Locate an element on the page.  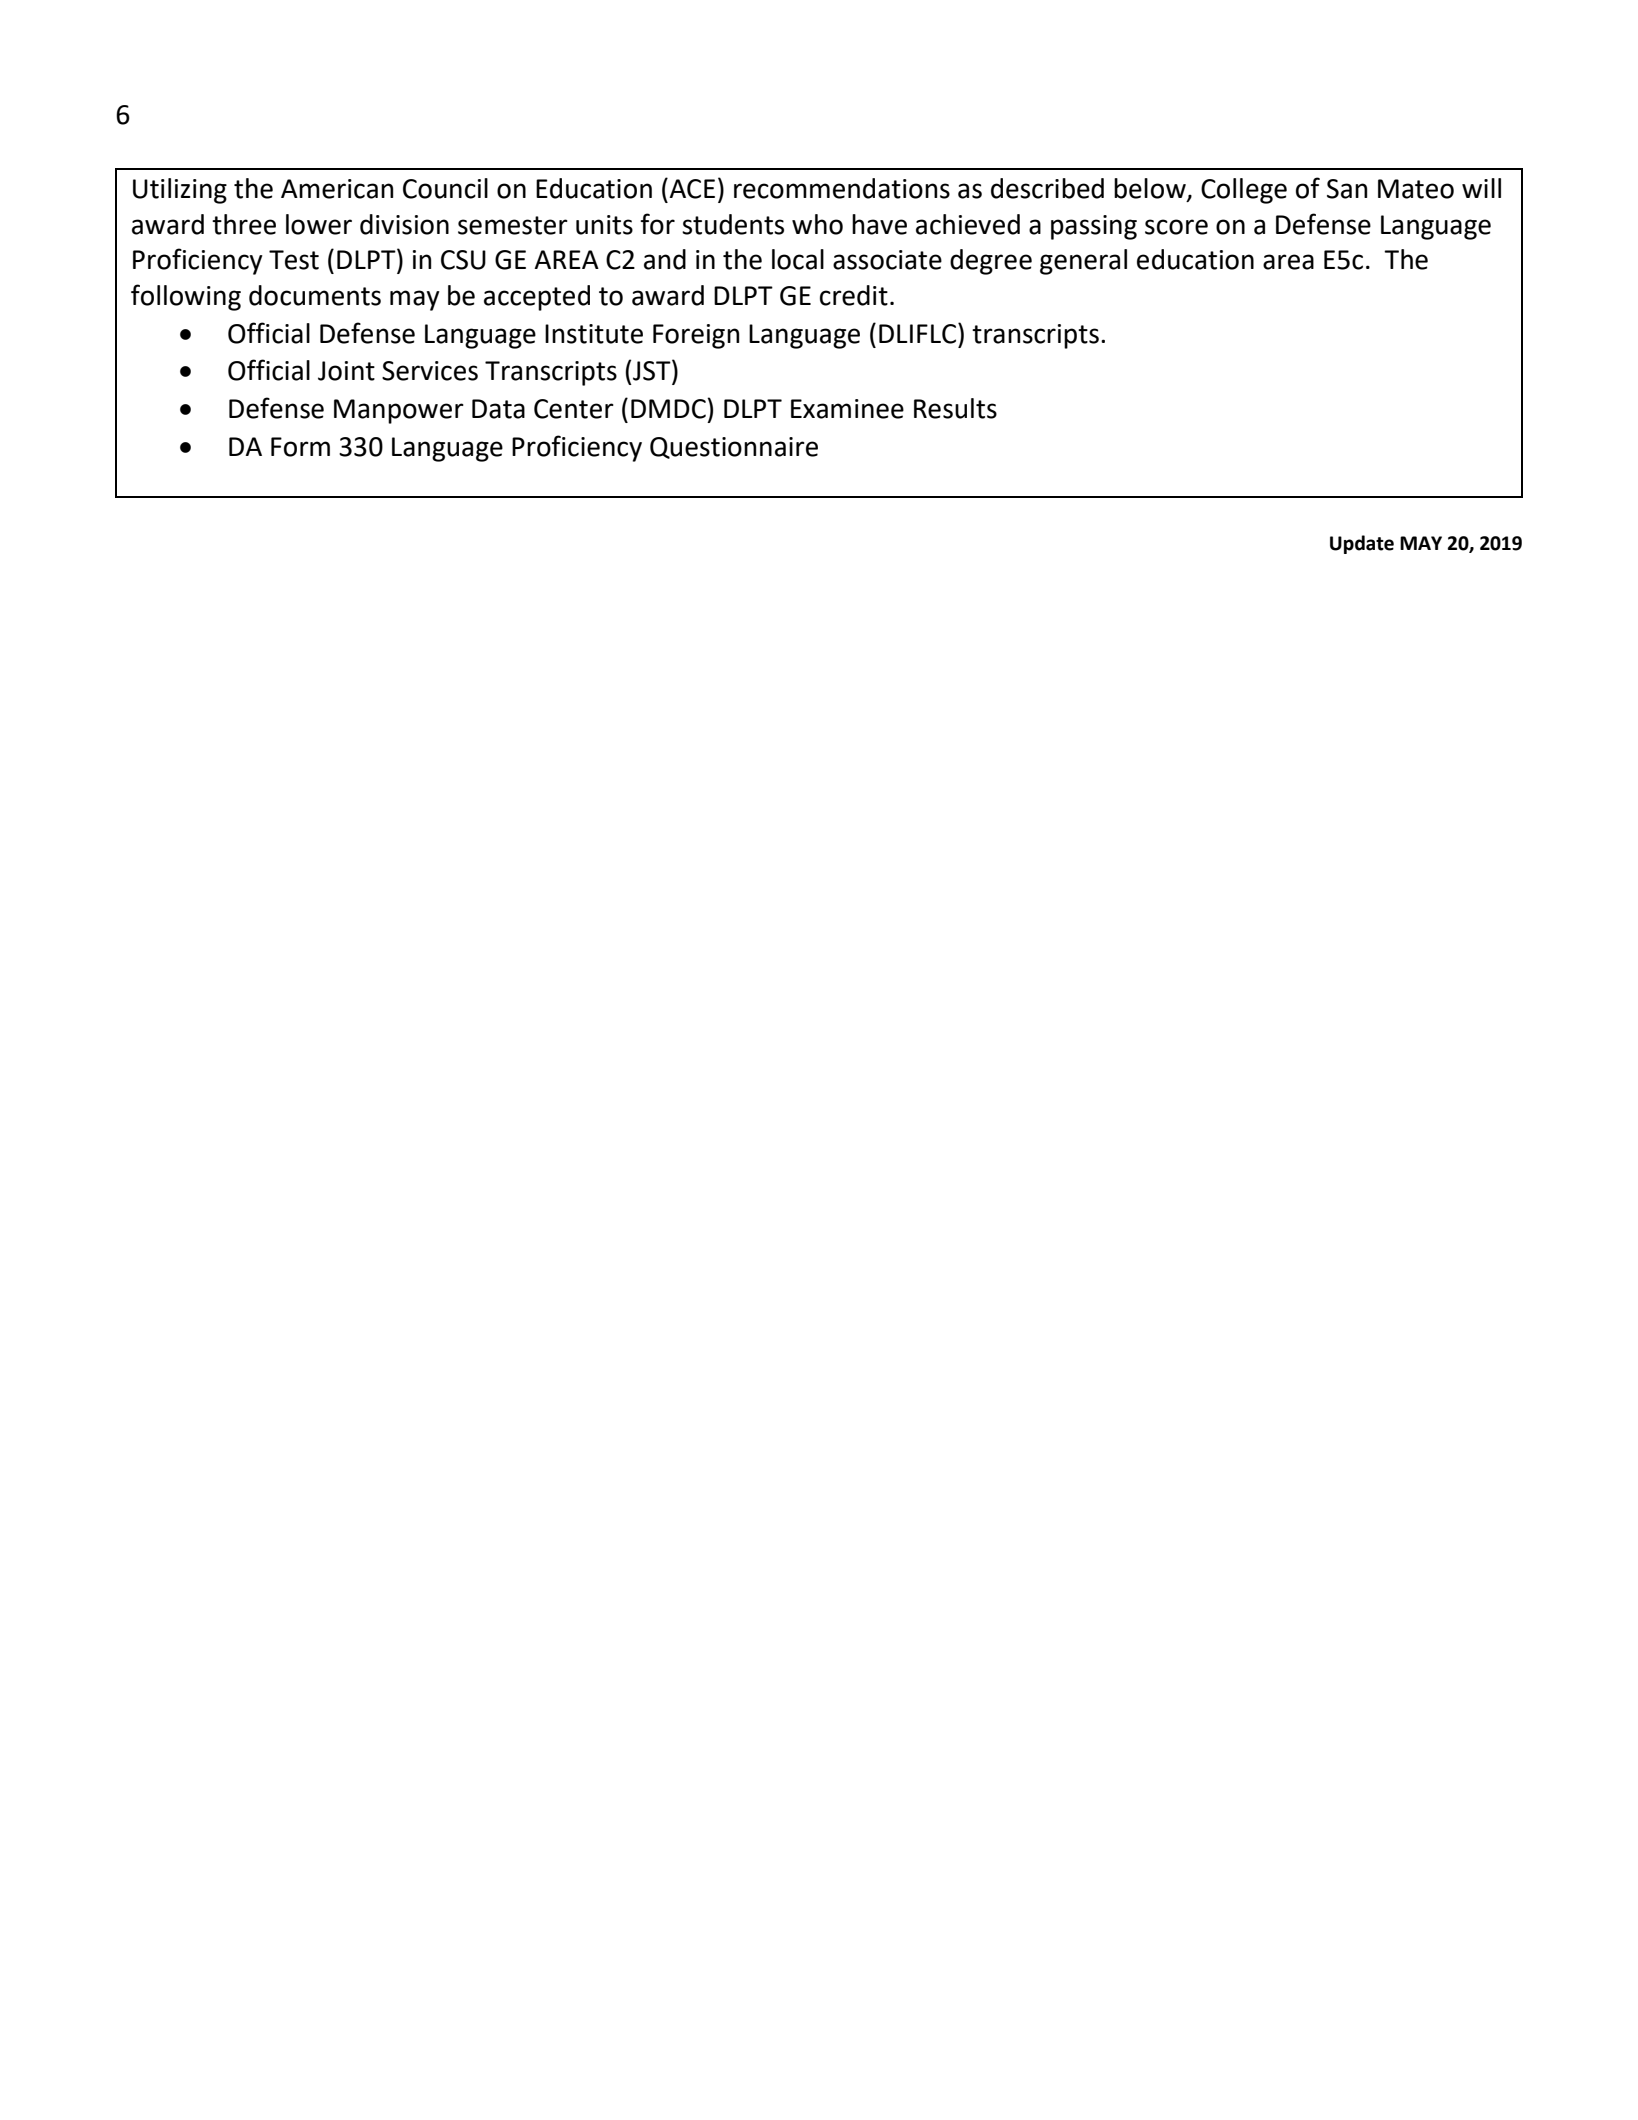
Update is located at coordinates (1362, 544).
